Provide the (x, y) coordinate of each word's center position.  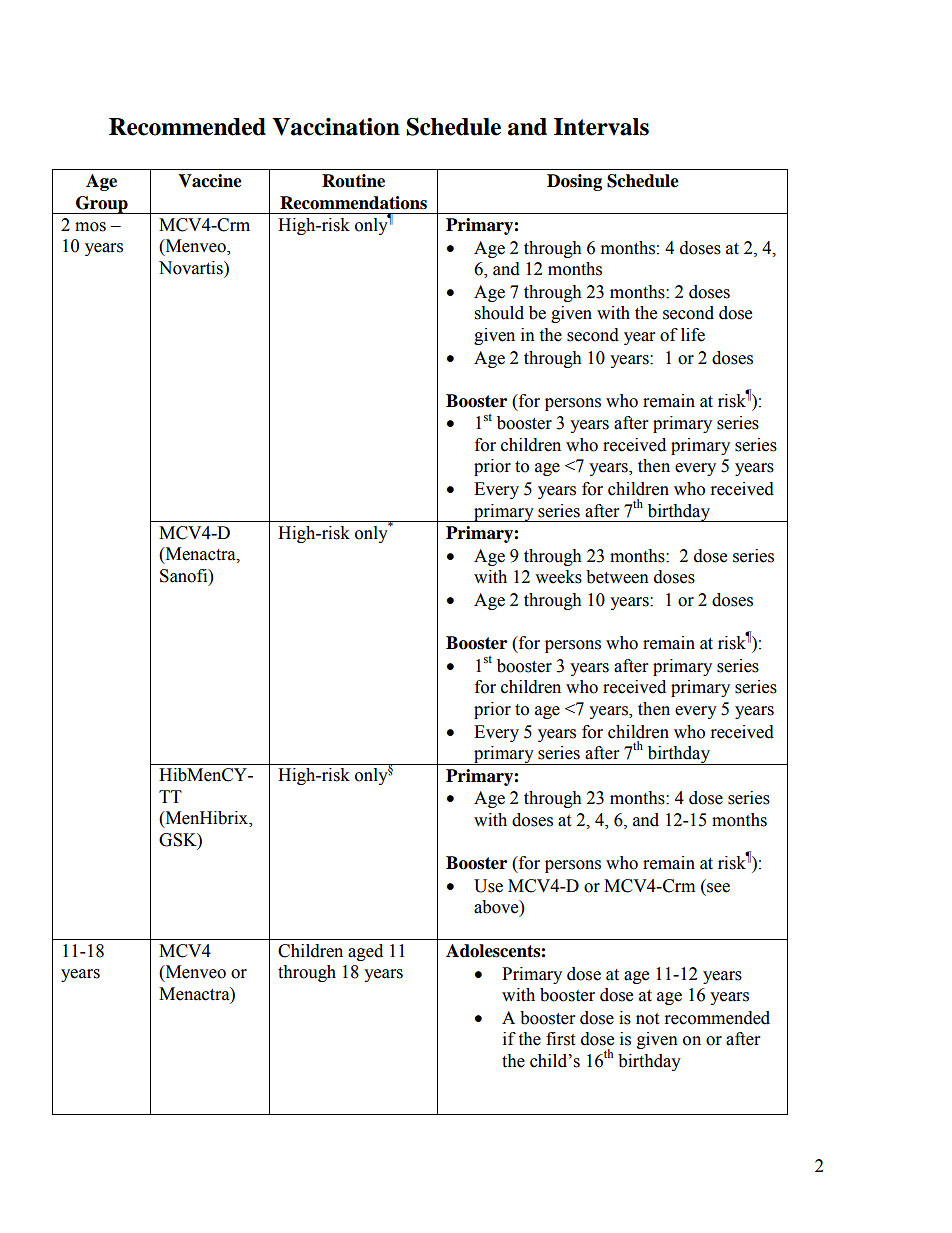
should (499, 313)
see (718, 888)
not (647, 1019)
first (560, 1039)
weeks (558, 577)
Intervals (601, 127)
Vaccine (210, 181)
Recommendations (353, 203)
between (617, 577)
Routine (353, 181)
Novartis (192, 268)
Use (488, 886)
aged (365, 952)
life (693, 335)
